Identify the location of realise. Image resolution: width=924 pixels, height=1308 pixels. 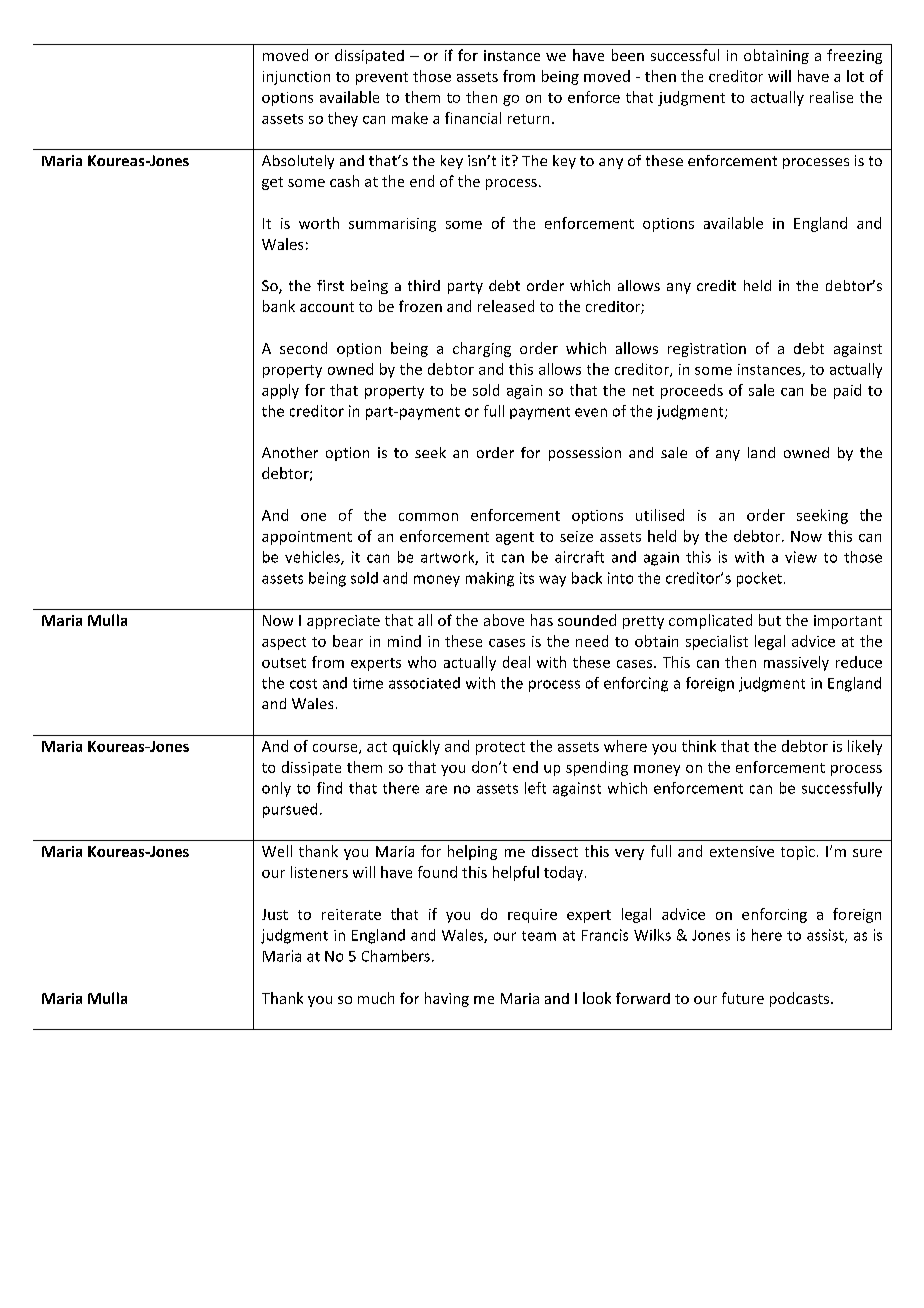
(831, 97).
